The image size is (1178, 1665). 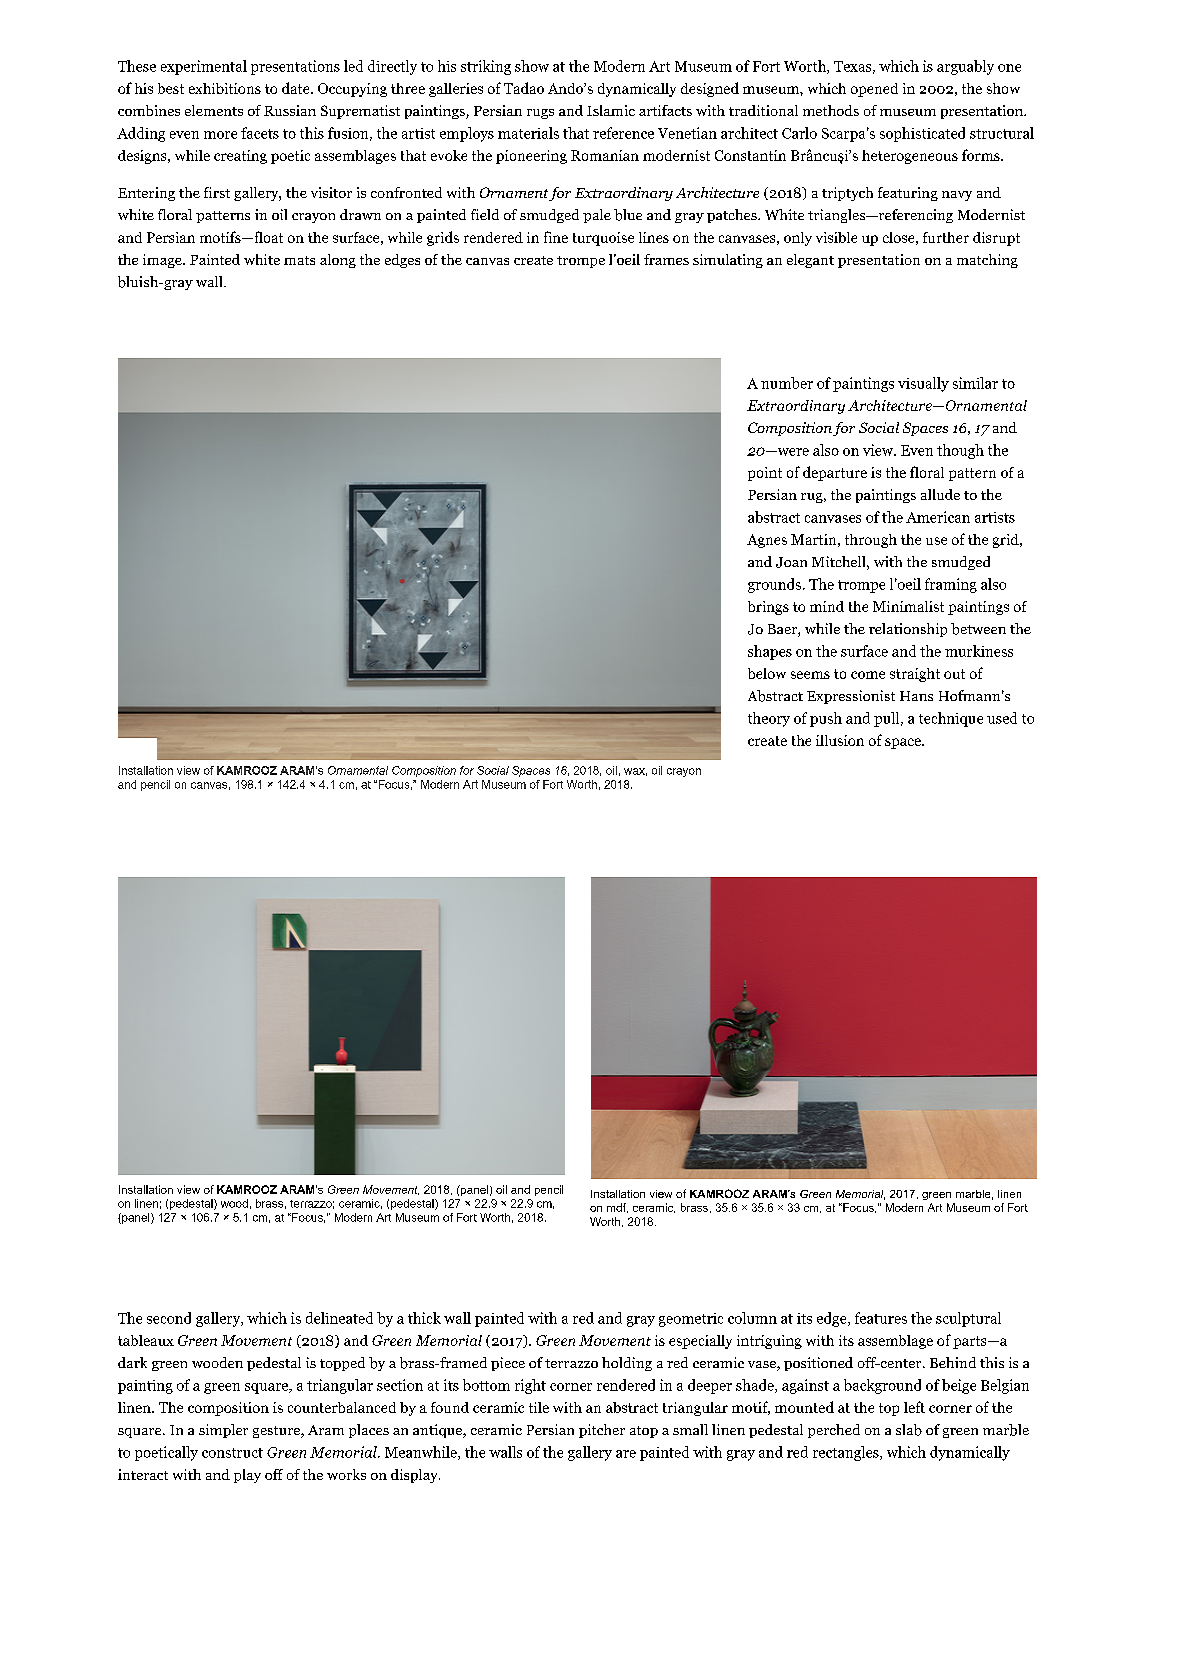 I want to click on slab, so click(x=909, y=1430).
